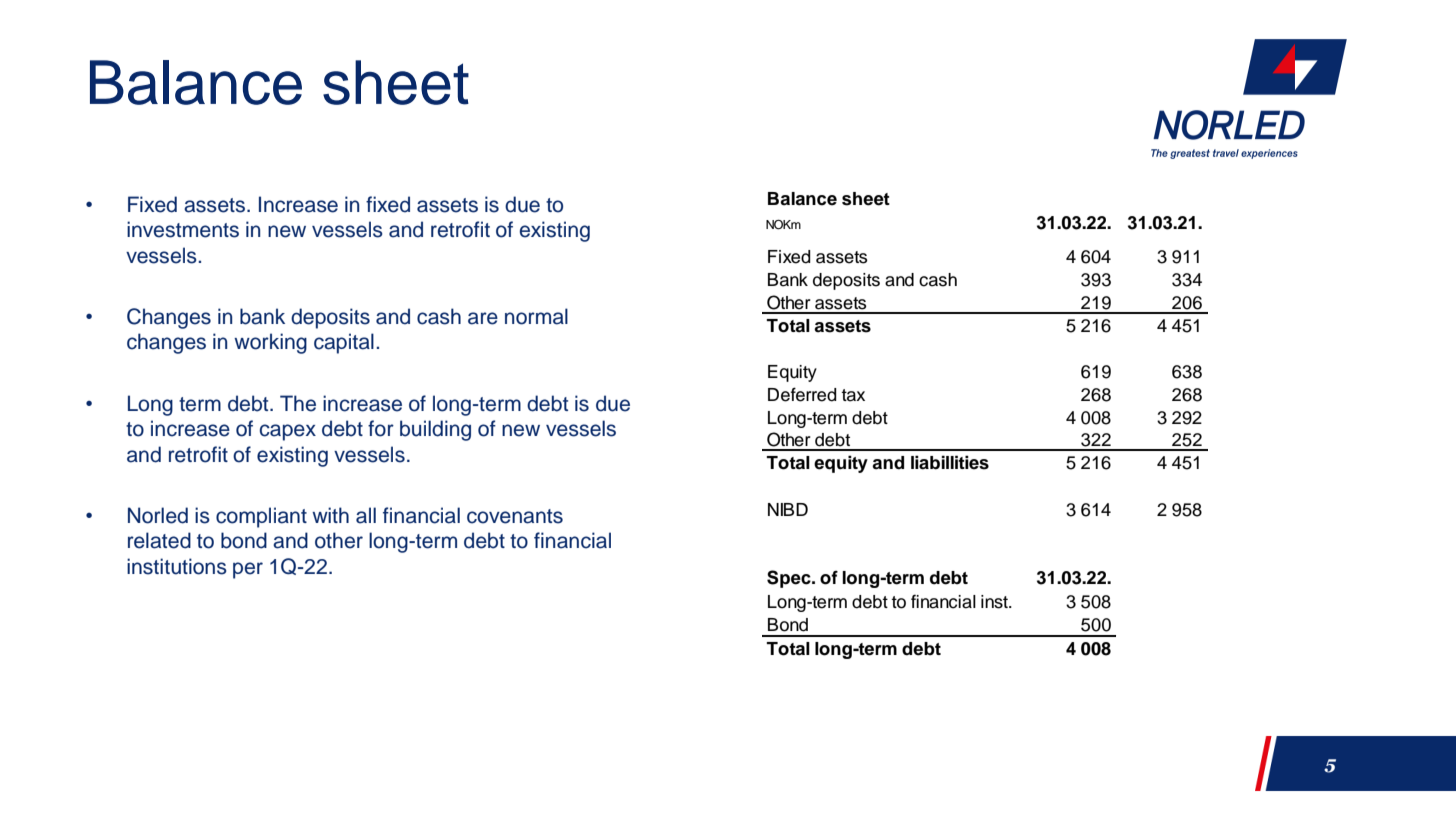  Describe the element at coordinates (183, 229) in the page. I see `investments` at that location.
